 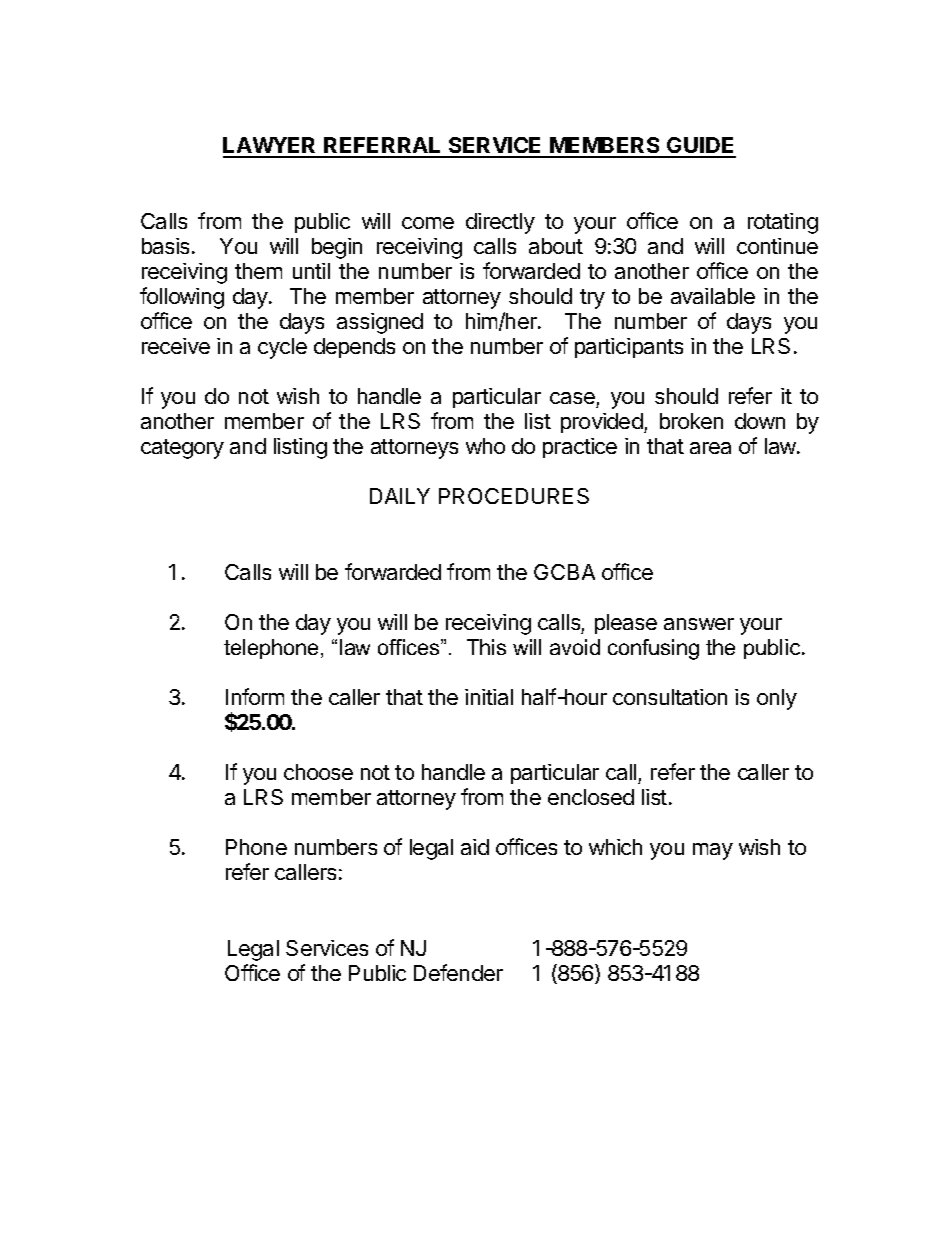 I want to click on GUIDE, so click(x=700, y=147).
